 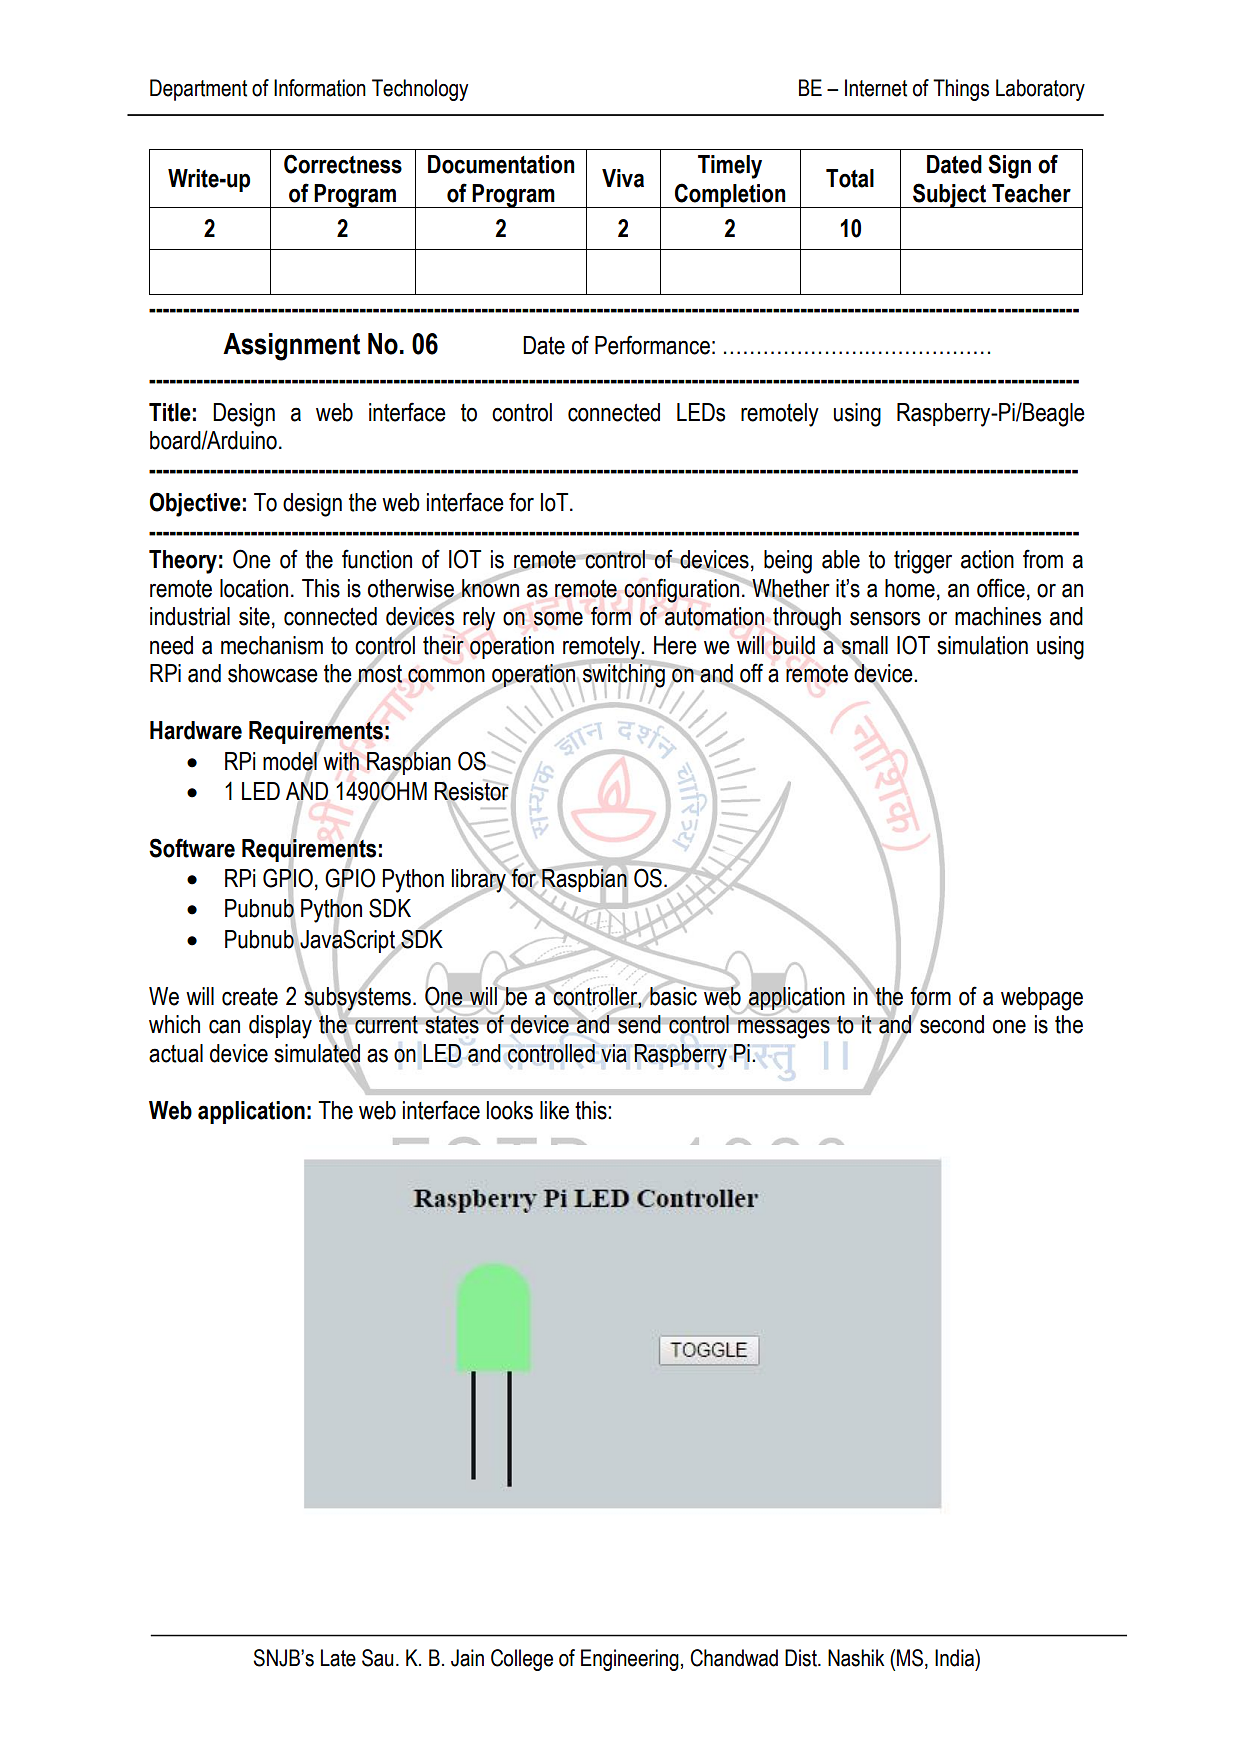 I want to click on Viva, so click(x=623, y=178).
